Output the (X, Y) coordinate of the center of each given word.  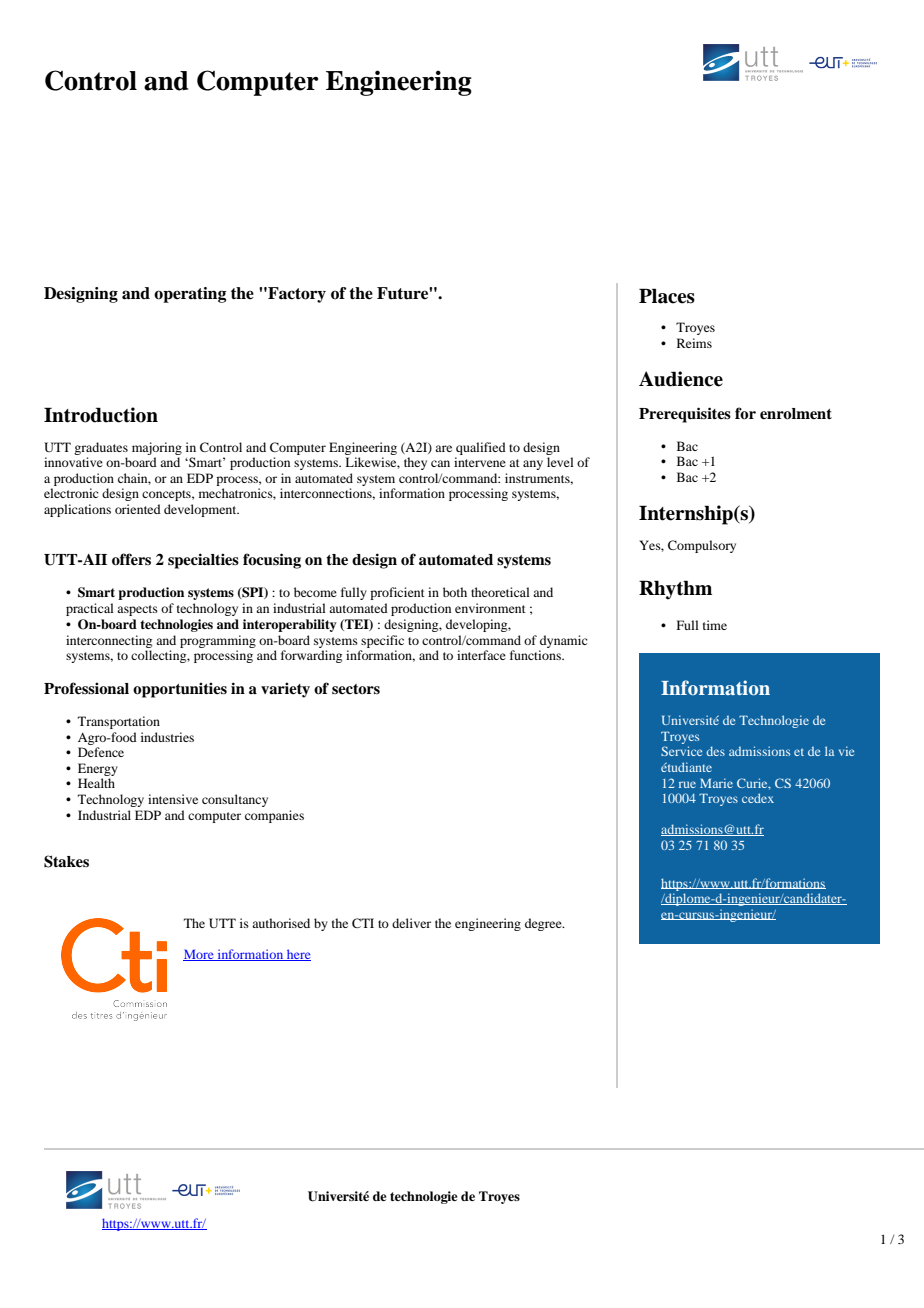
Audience (681, 379)
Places (667, 296)
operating (190, 295)
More (199, 955)
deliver (411, 923)
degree (544, 924)
